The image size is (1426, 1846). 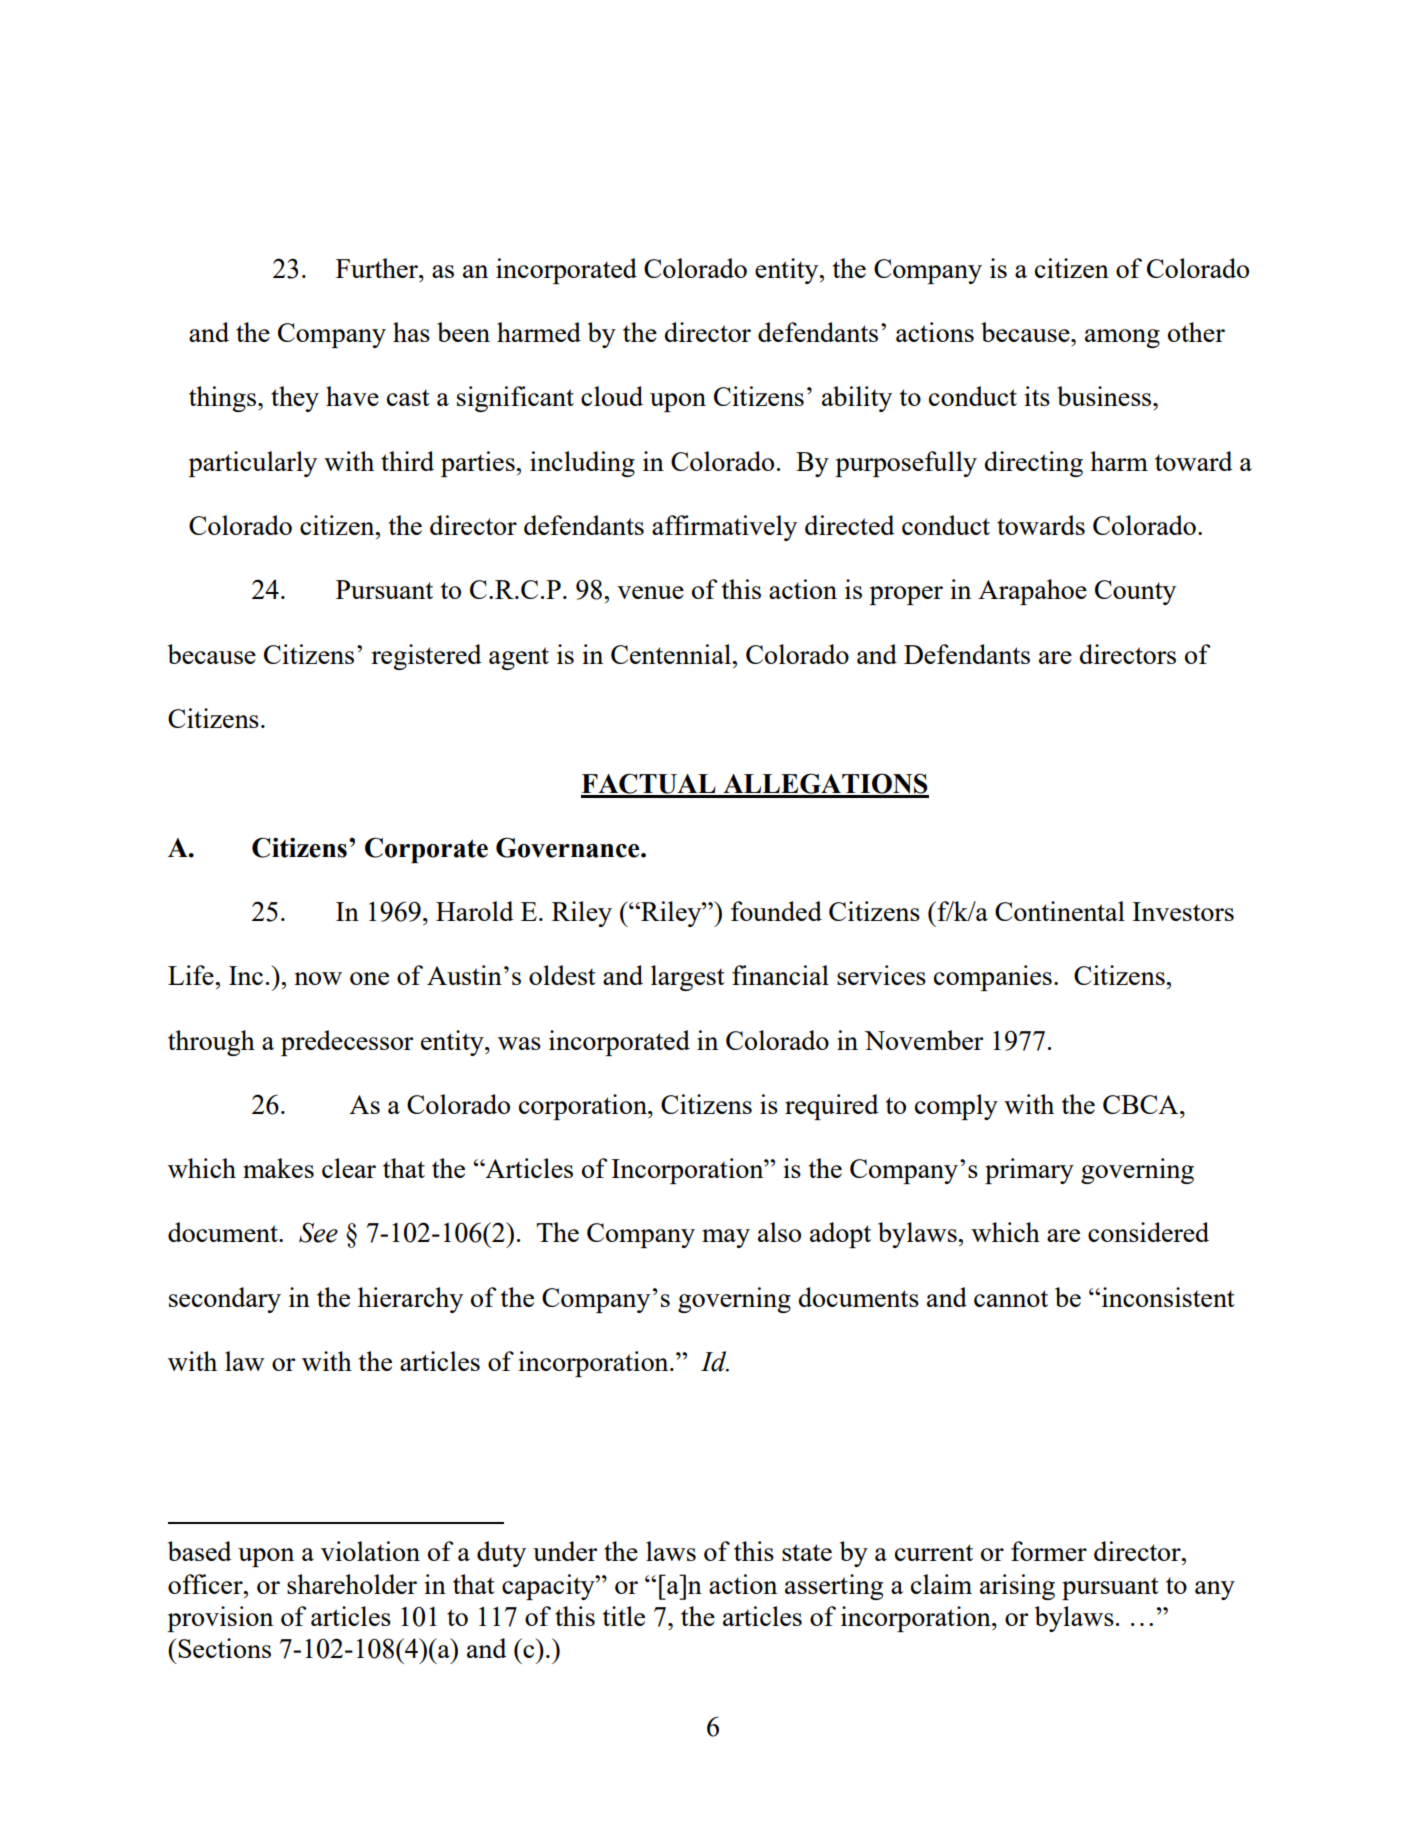 What do you see at coordinates (1017, 1587) in the screenshot?
I see `arising` at bounding box center [1017, 1587].
